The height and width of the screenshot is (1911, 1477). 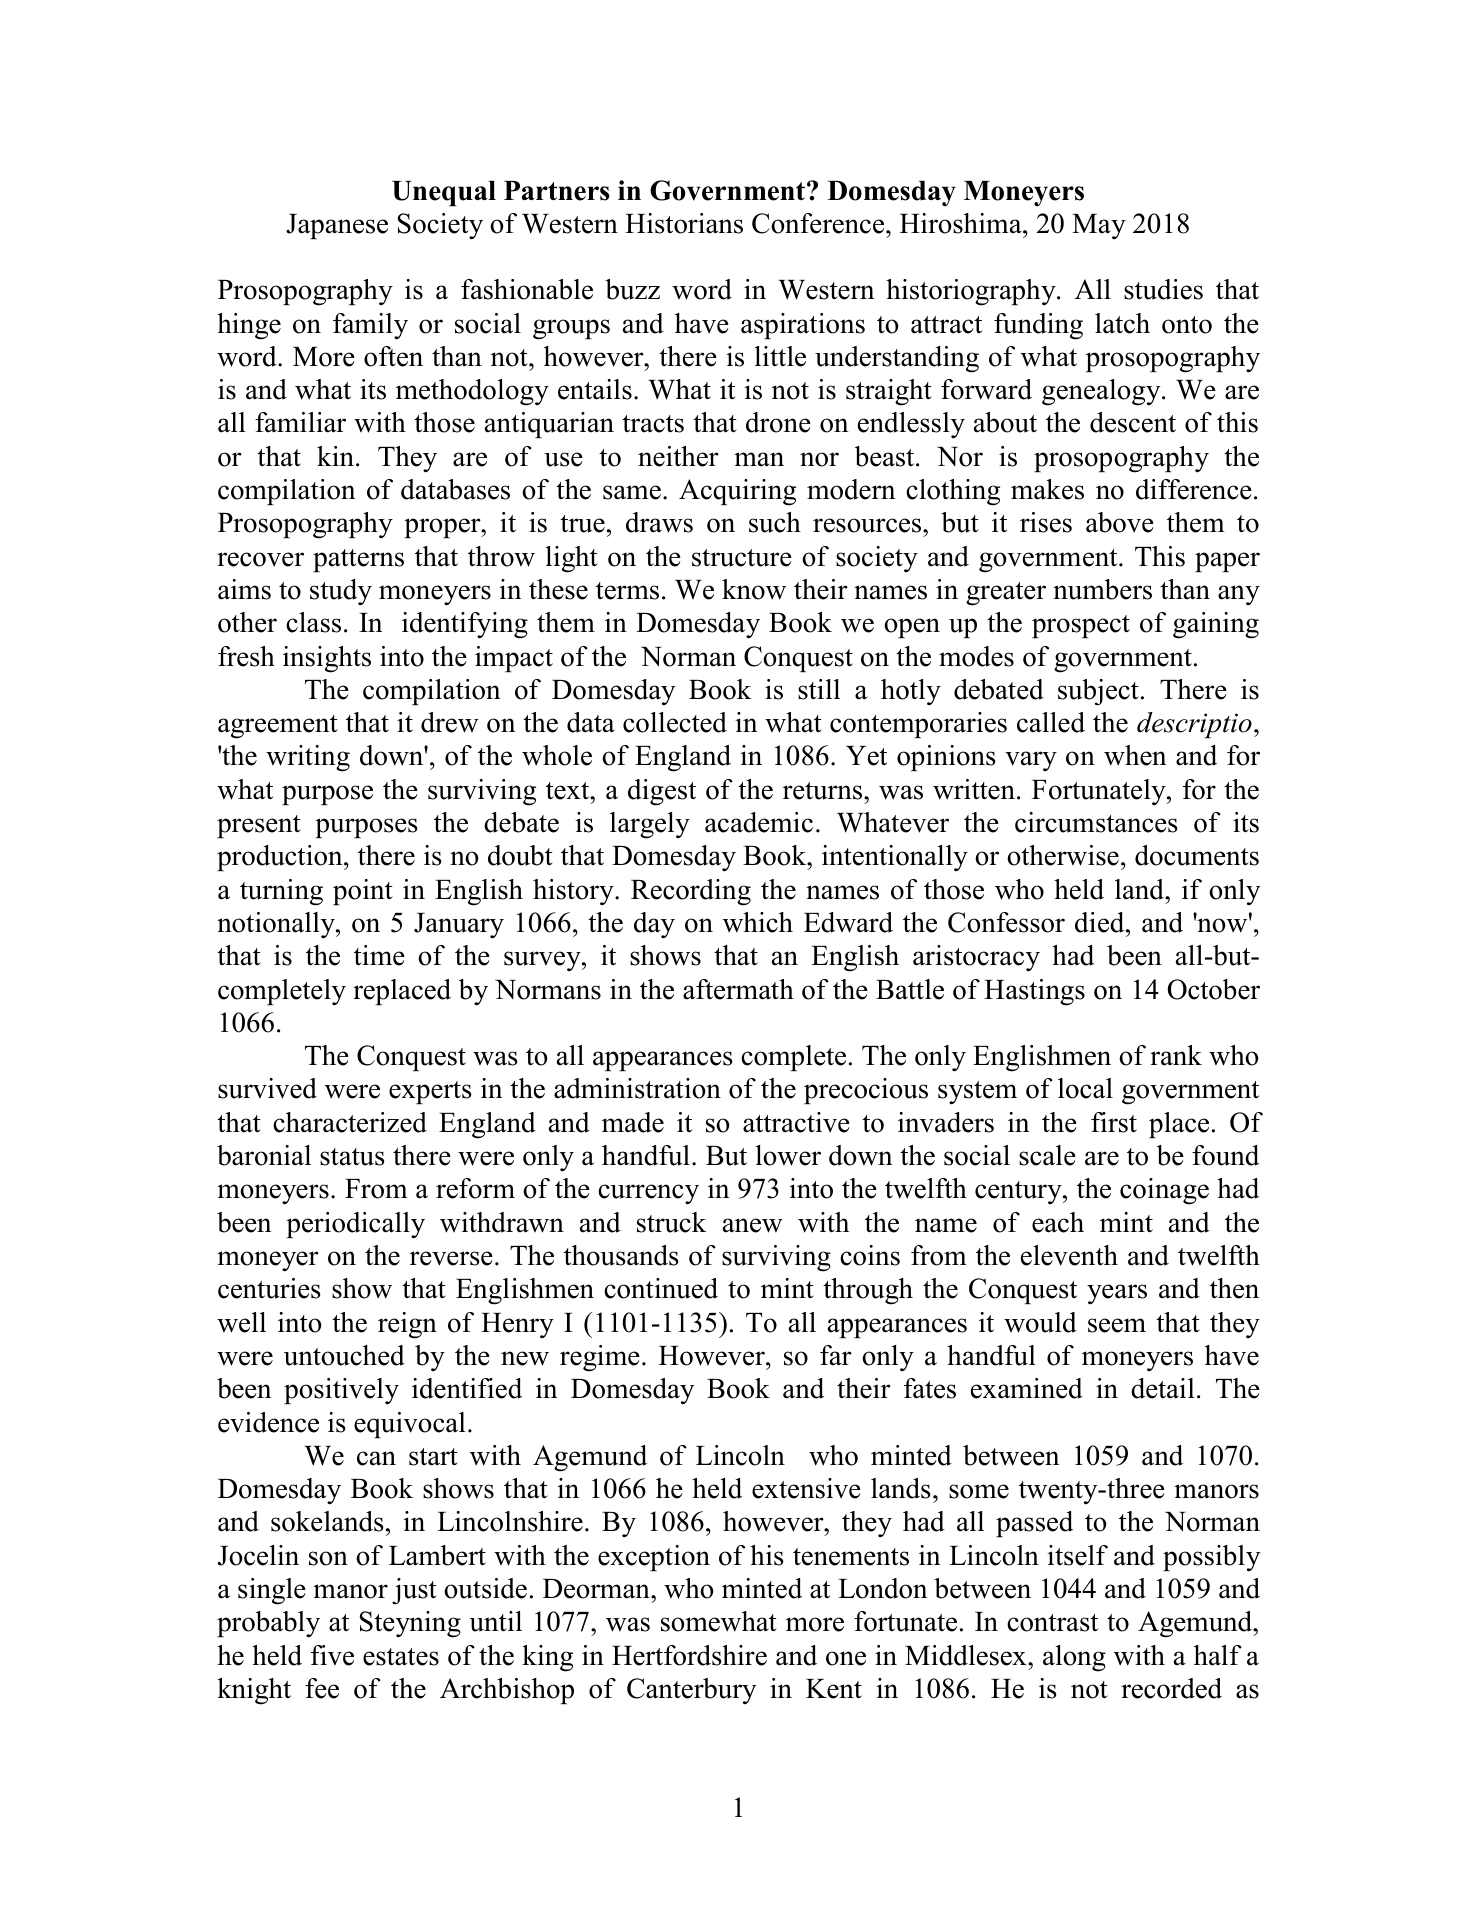 What do you see at coordinates (358, 560) in the screenshot?
I see `patterns` at bounding box center [358, 560].
